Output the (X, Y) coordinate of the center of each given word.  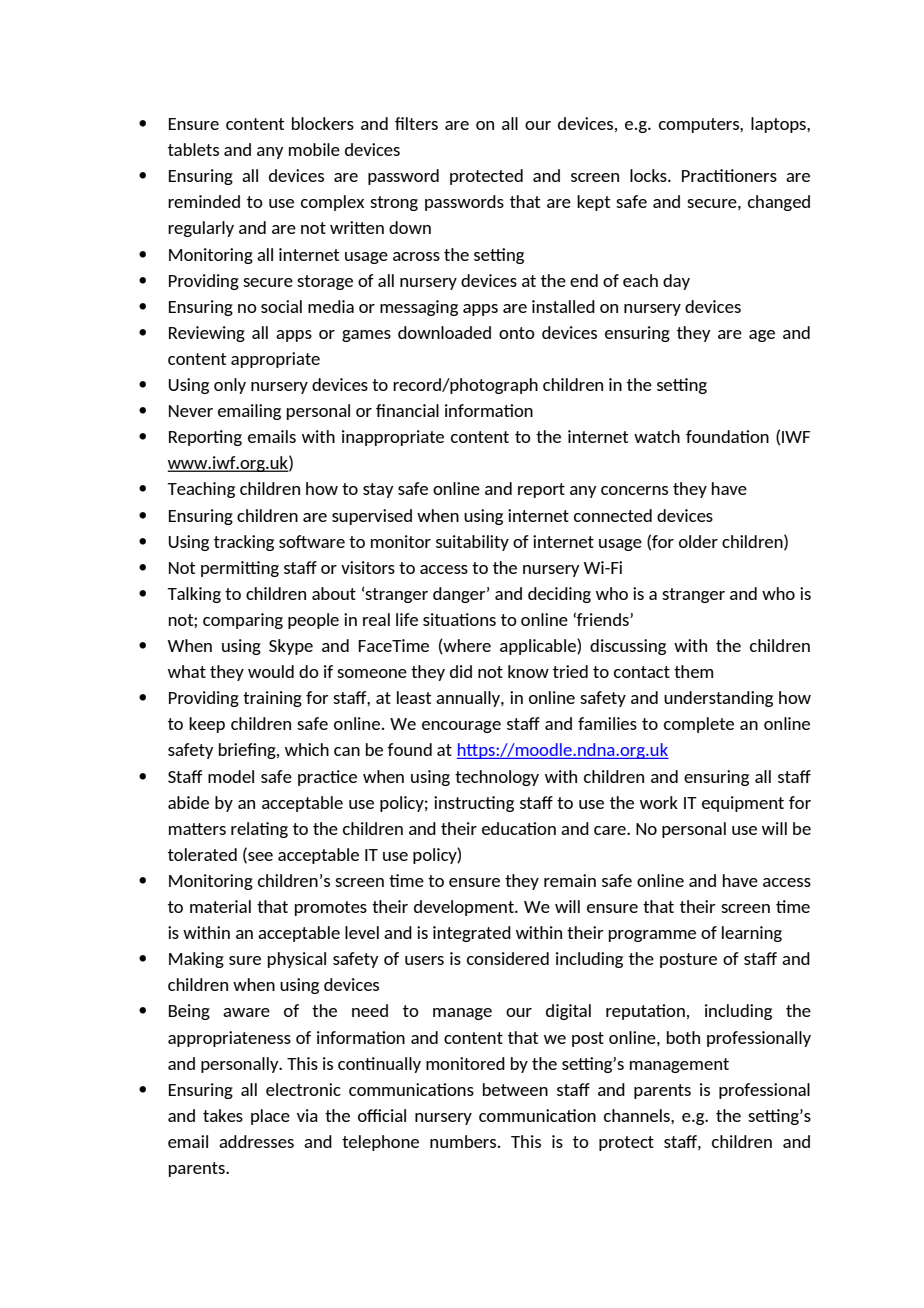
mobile (314, 149)
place (270, 1117)
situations (459, 619)
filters (416, 123)
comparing (243, 621)
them (693, 671)
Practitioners (729, 175)
